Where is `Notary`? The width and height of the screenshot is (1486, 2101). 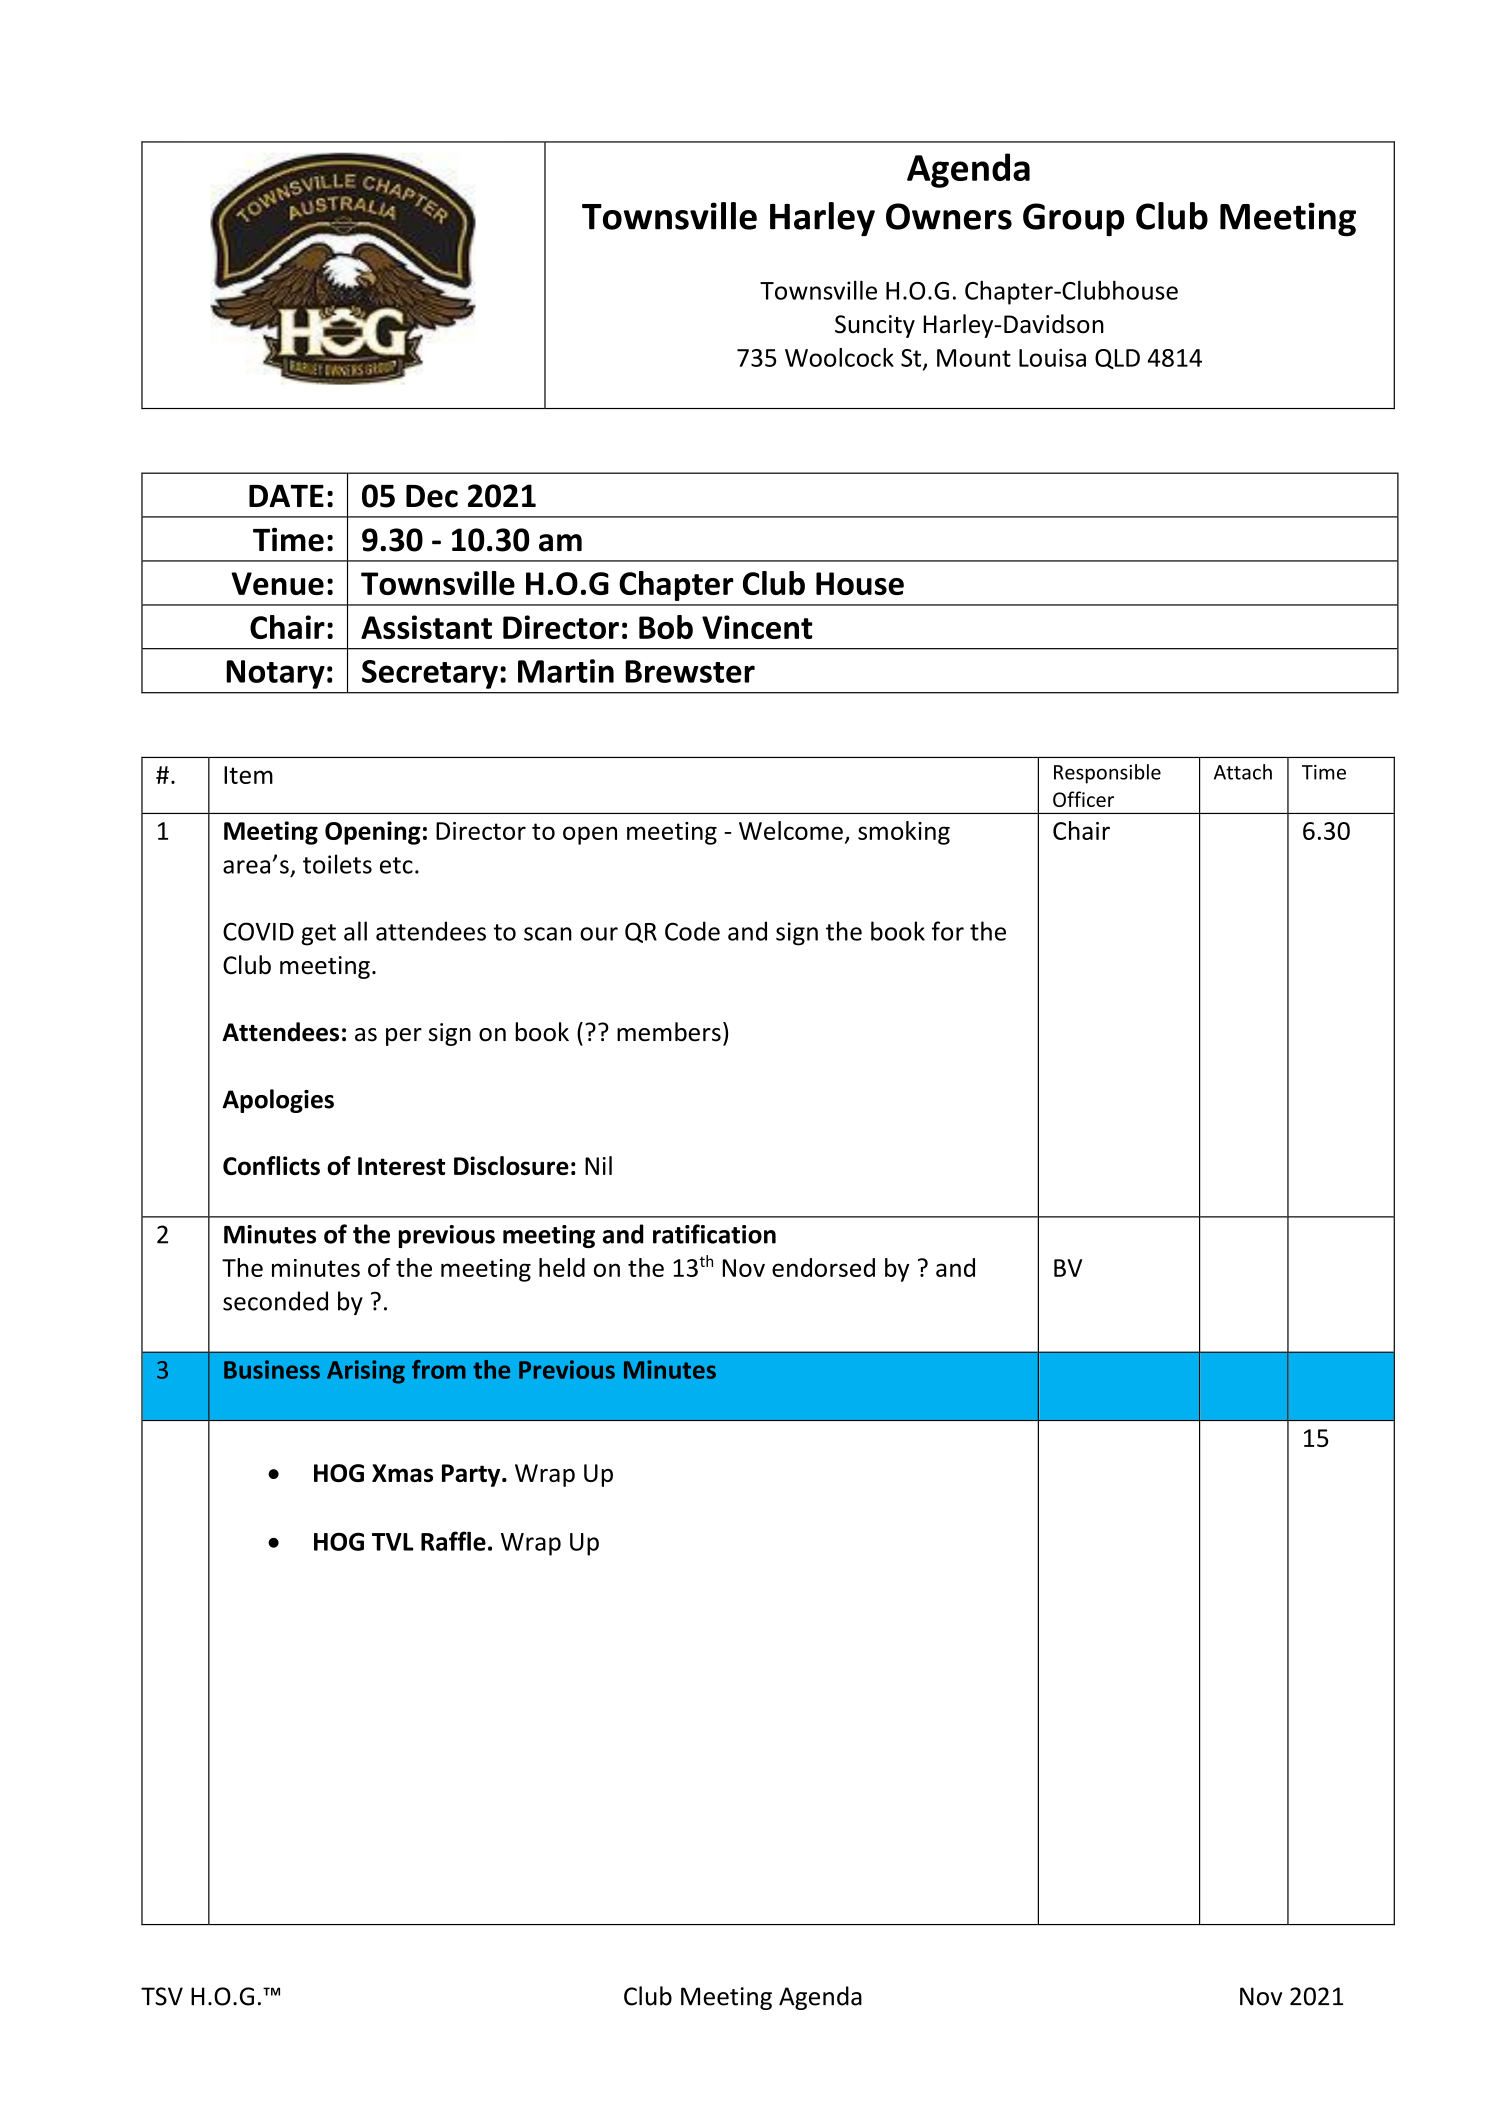
Notary is located at coordinates (275, 674).
